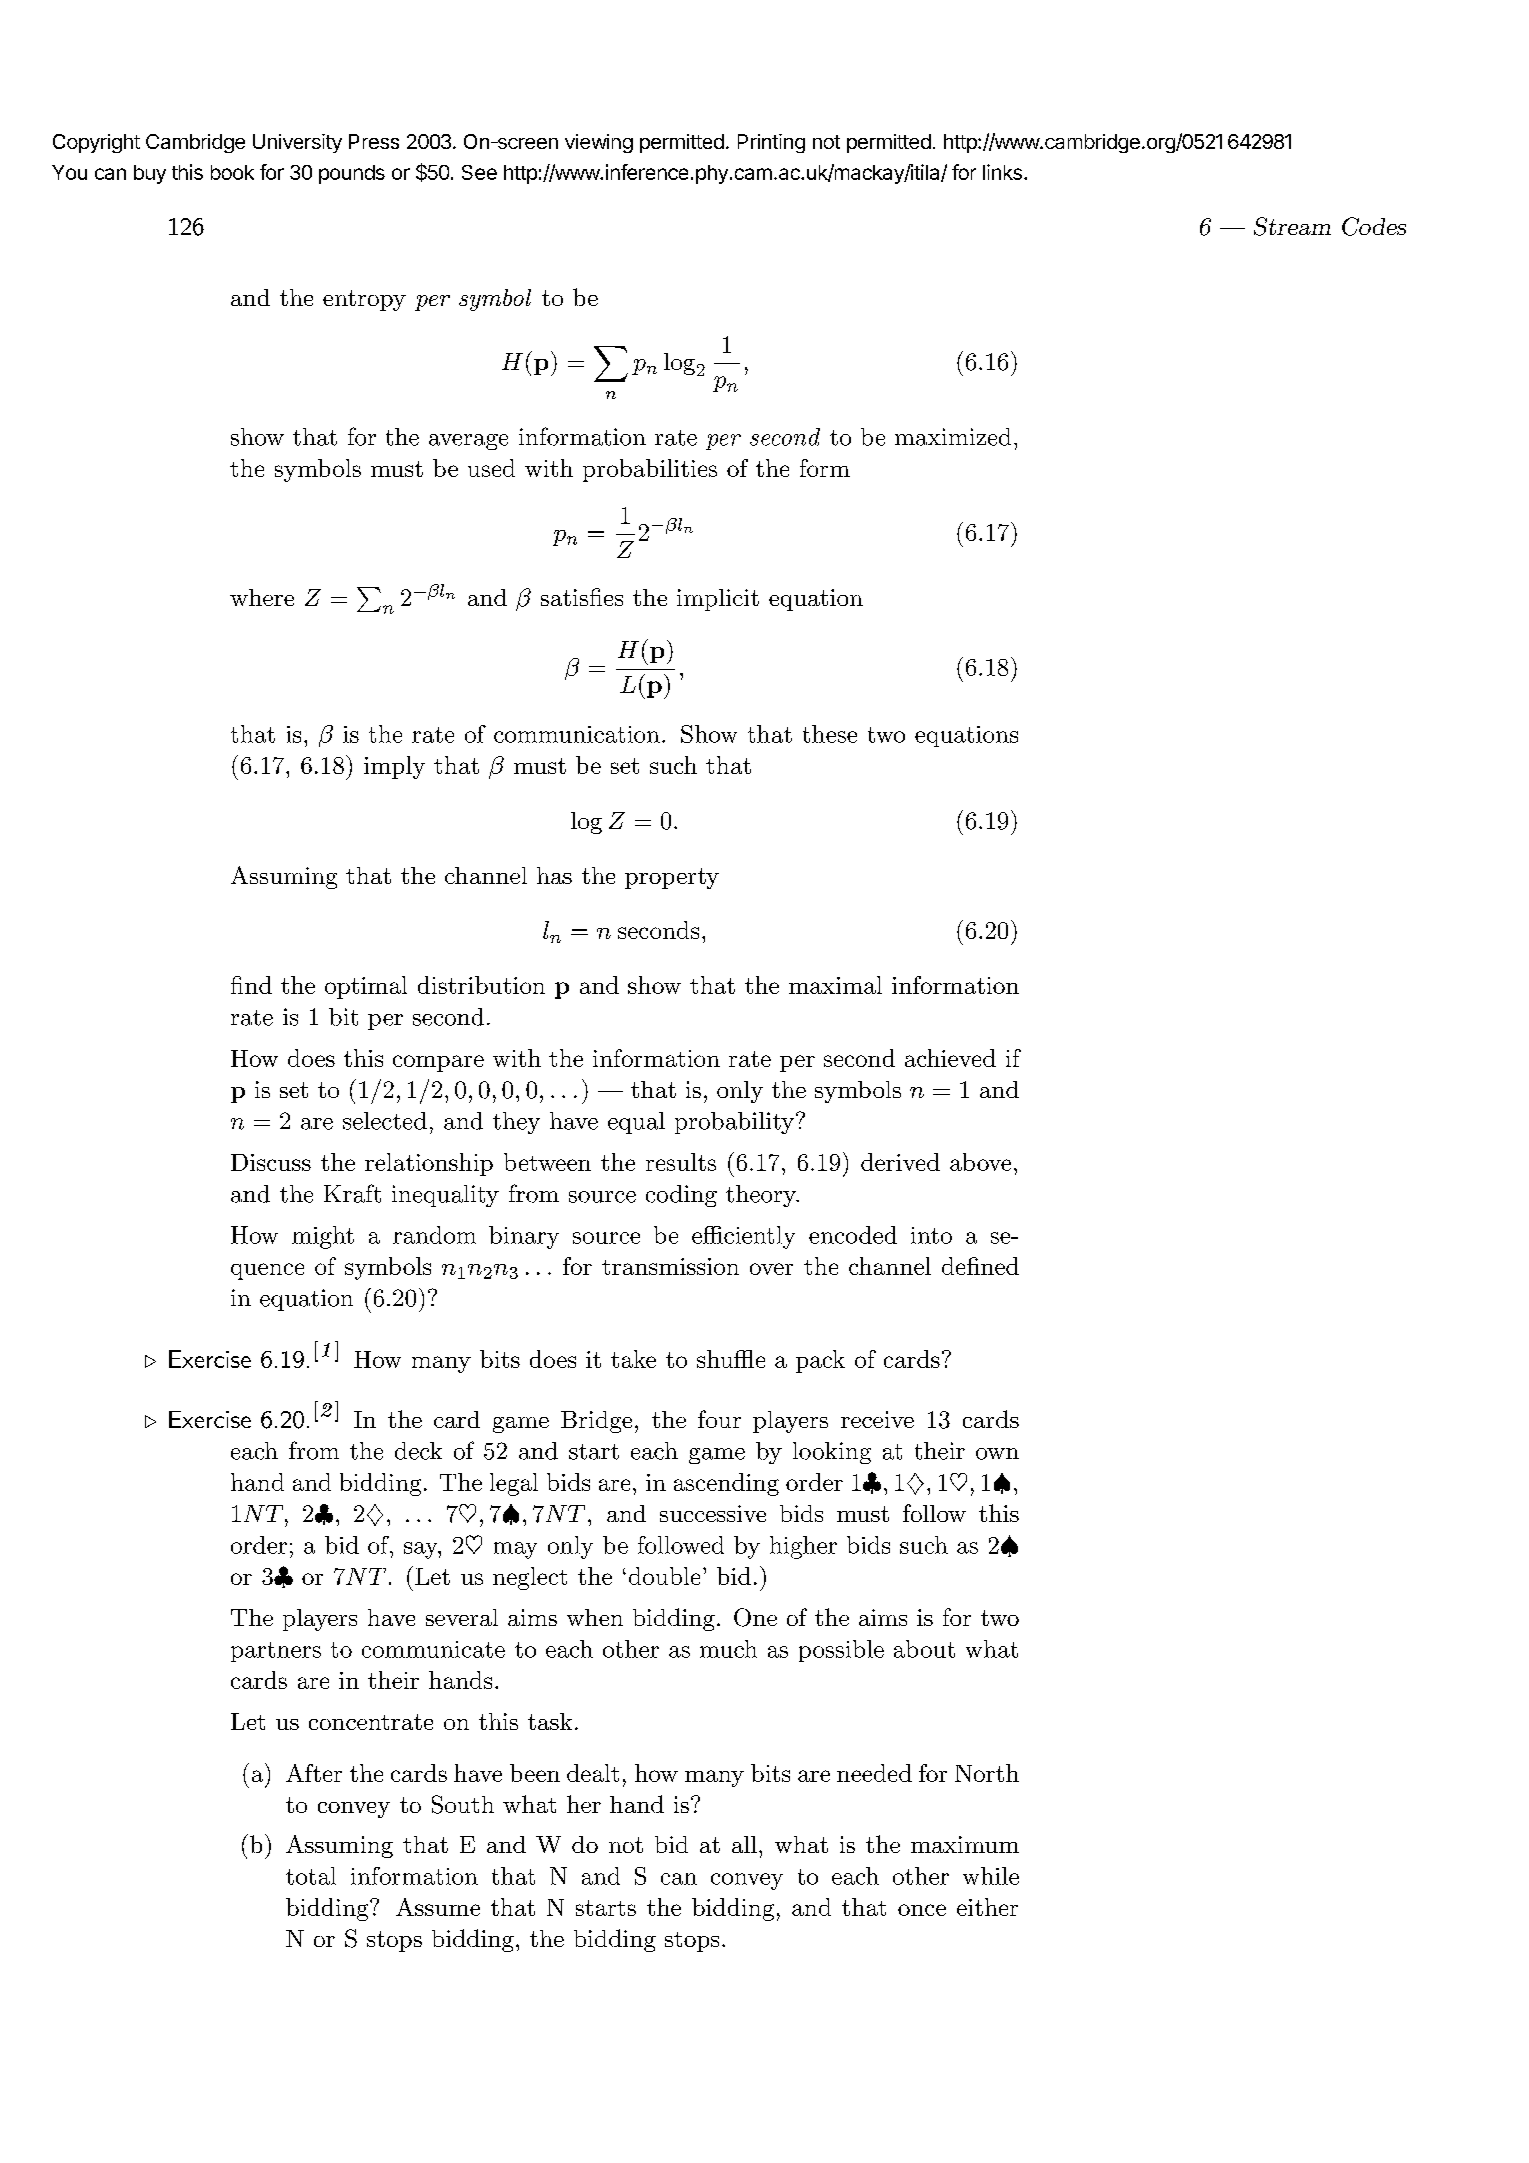  What do you see at coordinates (950, 1058) in the page?
I see `achieved` at bounding box center [950, 1058].
